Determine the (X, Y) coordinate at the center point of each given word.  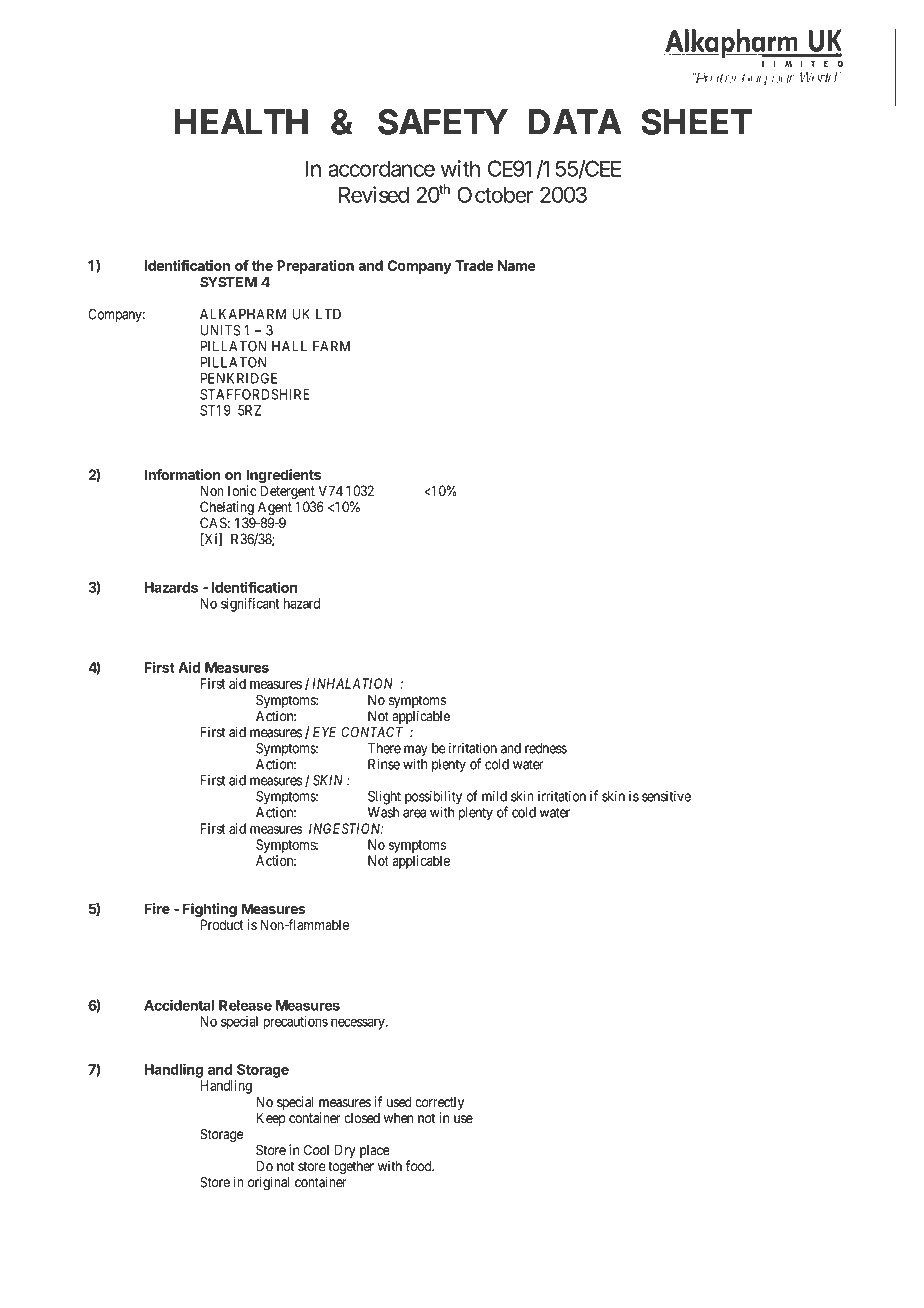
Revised (374, 194)
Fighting (210, 910)
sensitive (666, 796)
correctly (439, 1104)
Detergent (288, 493)
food (420, 1166)
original (269, 1183)
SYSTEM (228, 282)
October (495, 194)
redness (546, 748)
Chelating (227, 509)
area (414, 813)
